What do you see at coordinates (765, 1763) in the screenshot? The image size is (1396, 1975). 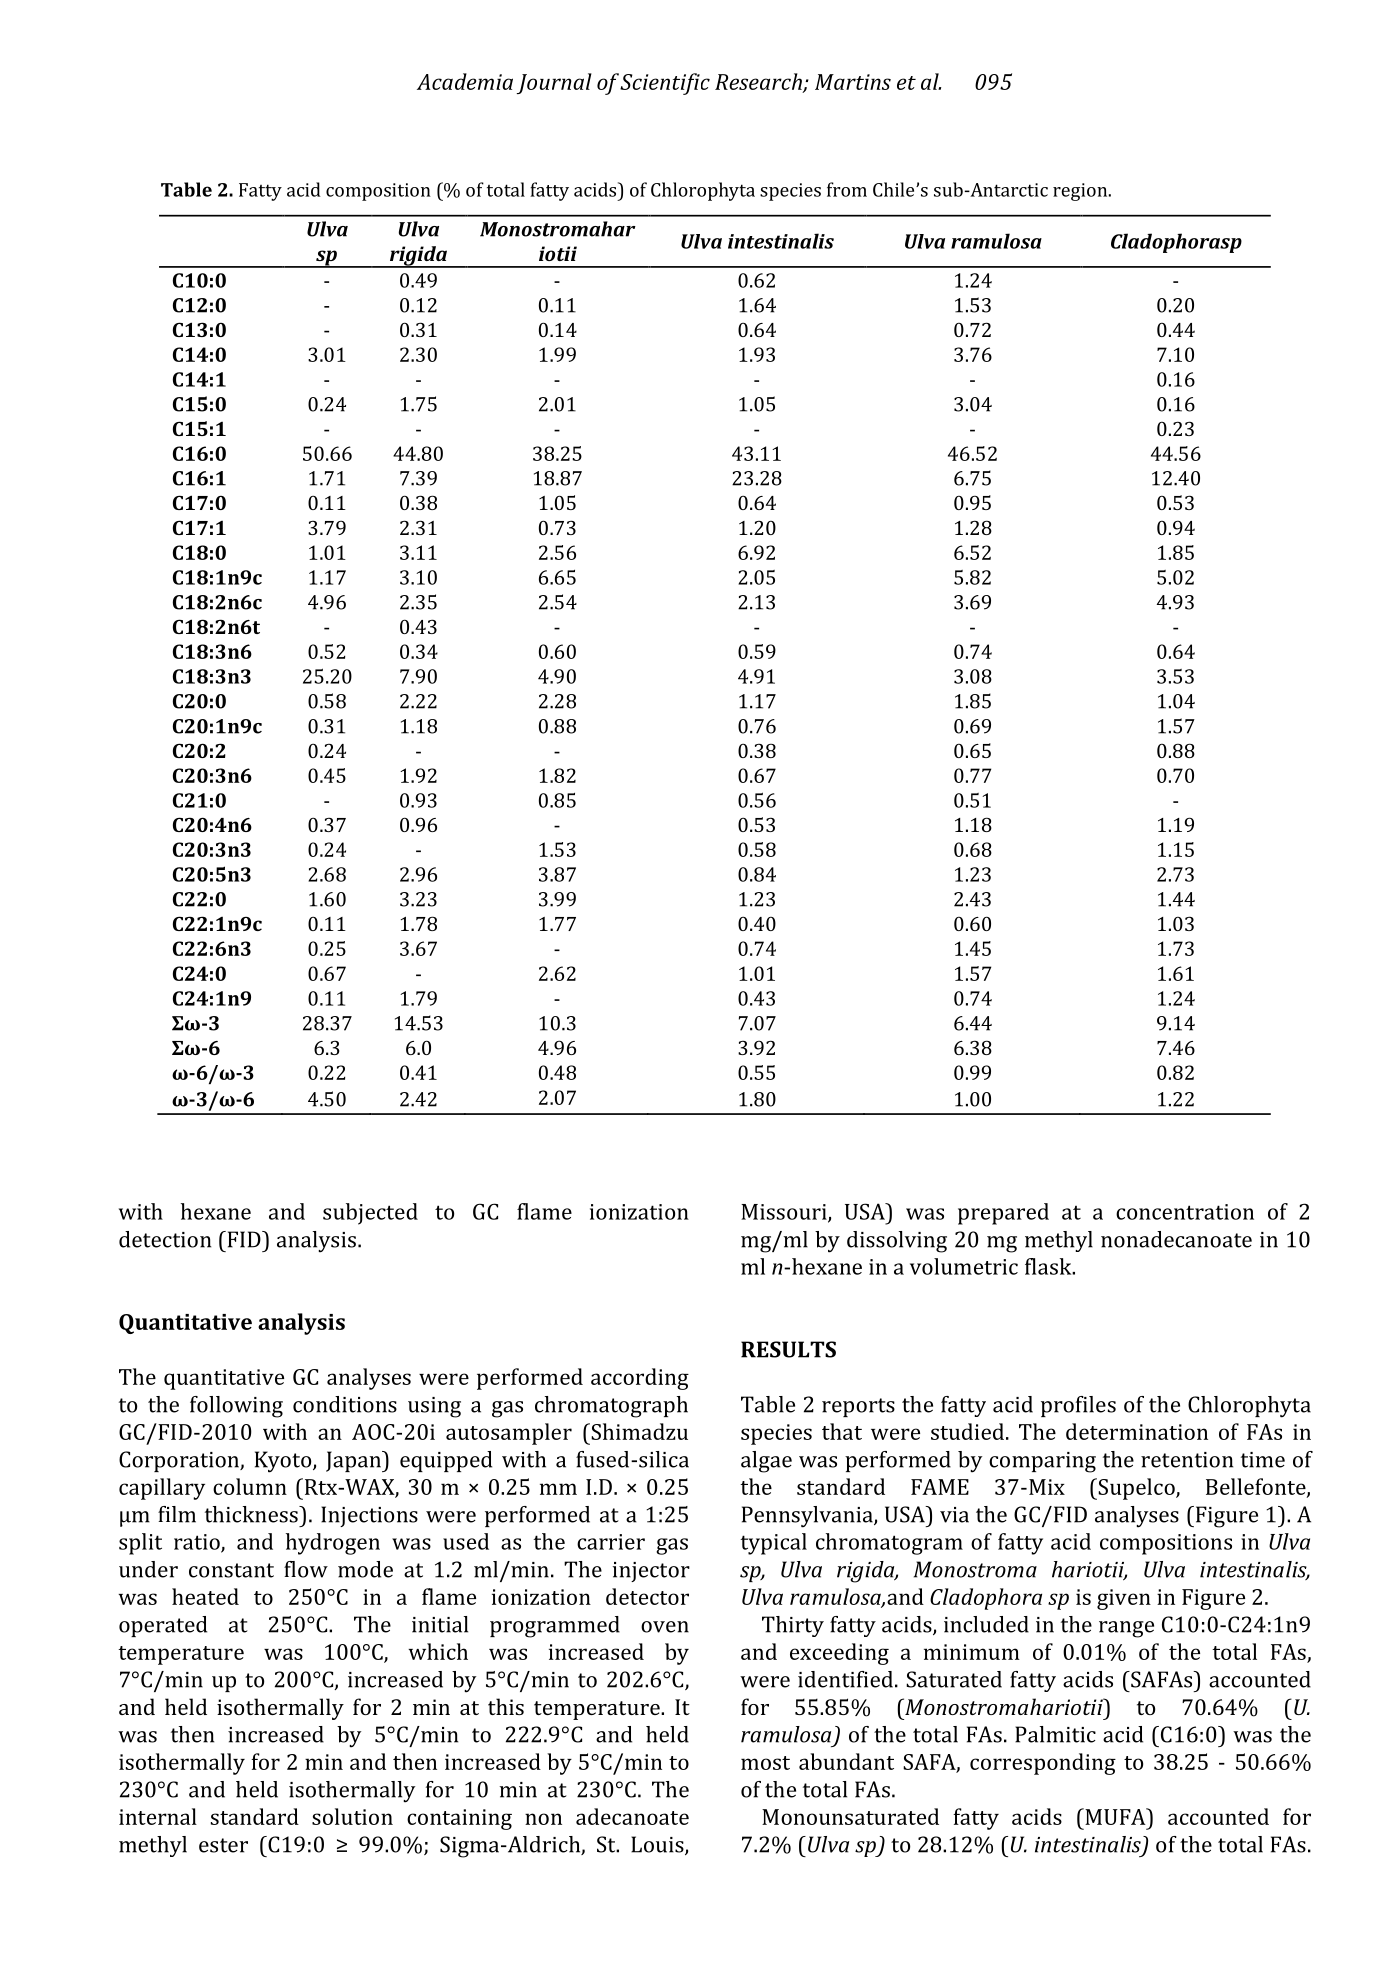 I see `most` at bounding box center [765, 1763].
